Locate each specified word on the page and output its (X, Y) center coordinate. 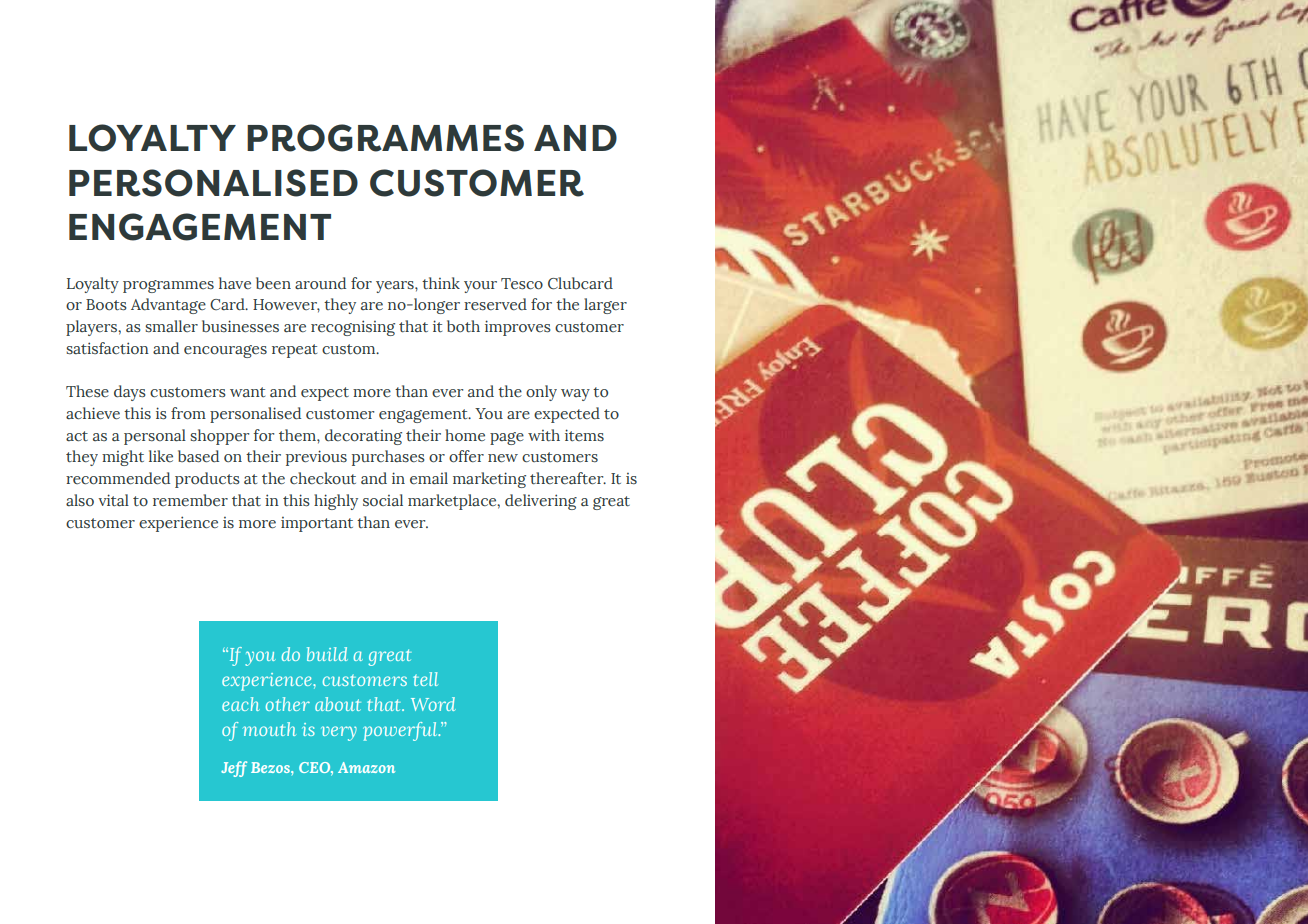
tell (425, 679)
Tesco (522, 284)
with (544, 435)
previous (316, 458)
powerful (401, 731)
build (327, 654)
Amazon (366, 767)
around (320, 283)
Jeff (234, 769)
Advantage (168, 306)
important (317, 524)
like (161, 456)
